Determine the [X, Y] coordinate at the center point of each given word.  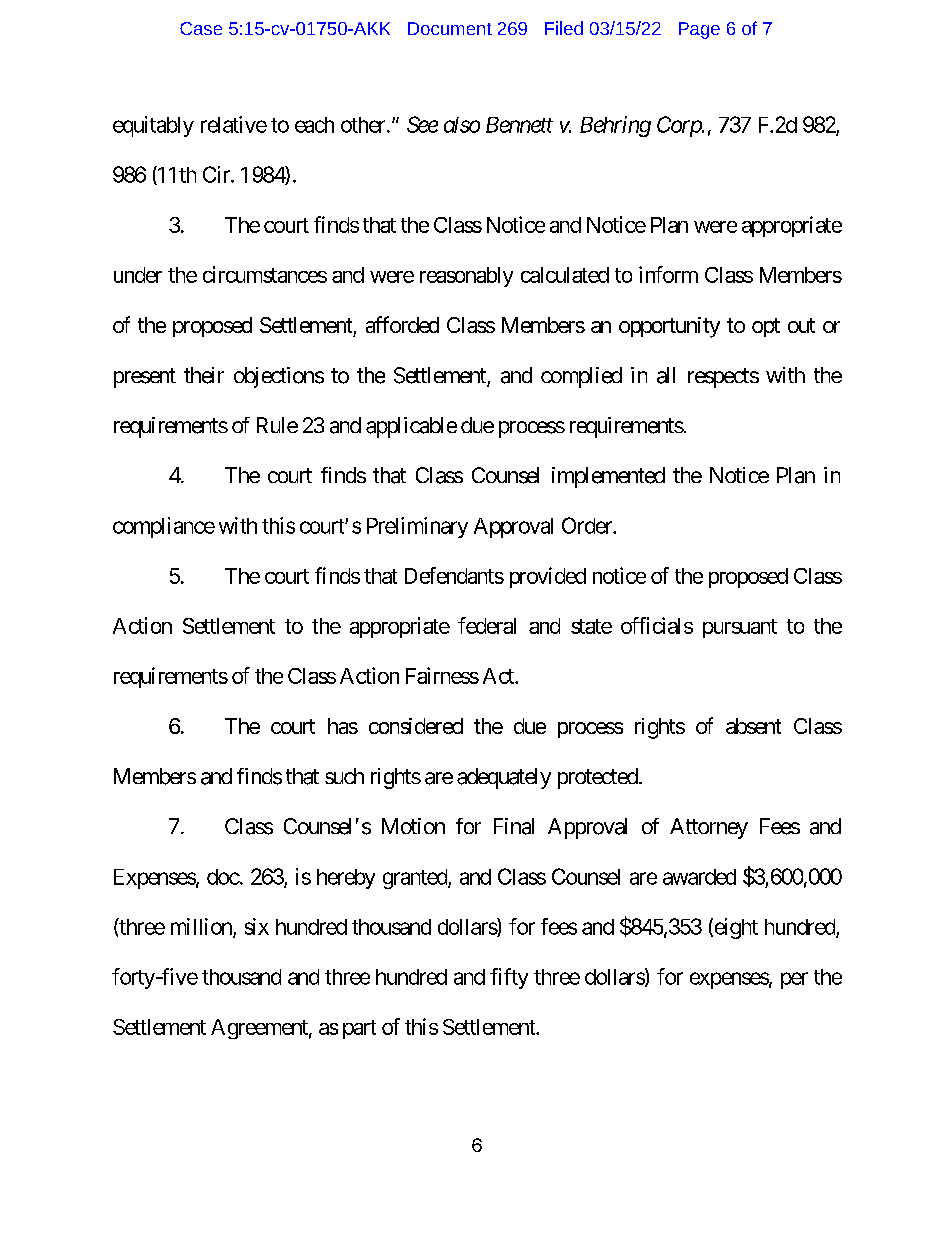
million [202, 927]
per [794, 980]
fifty [509, 978]
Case [201, 28]
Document [450, 28]
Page [699, 30]
